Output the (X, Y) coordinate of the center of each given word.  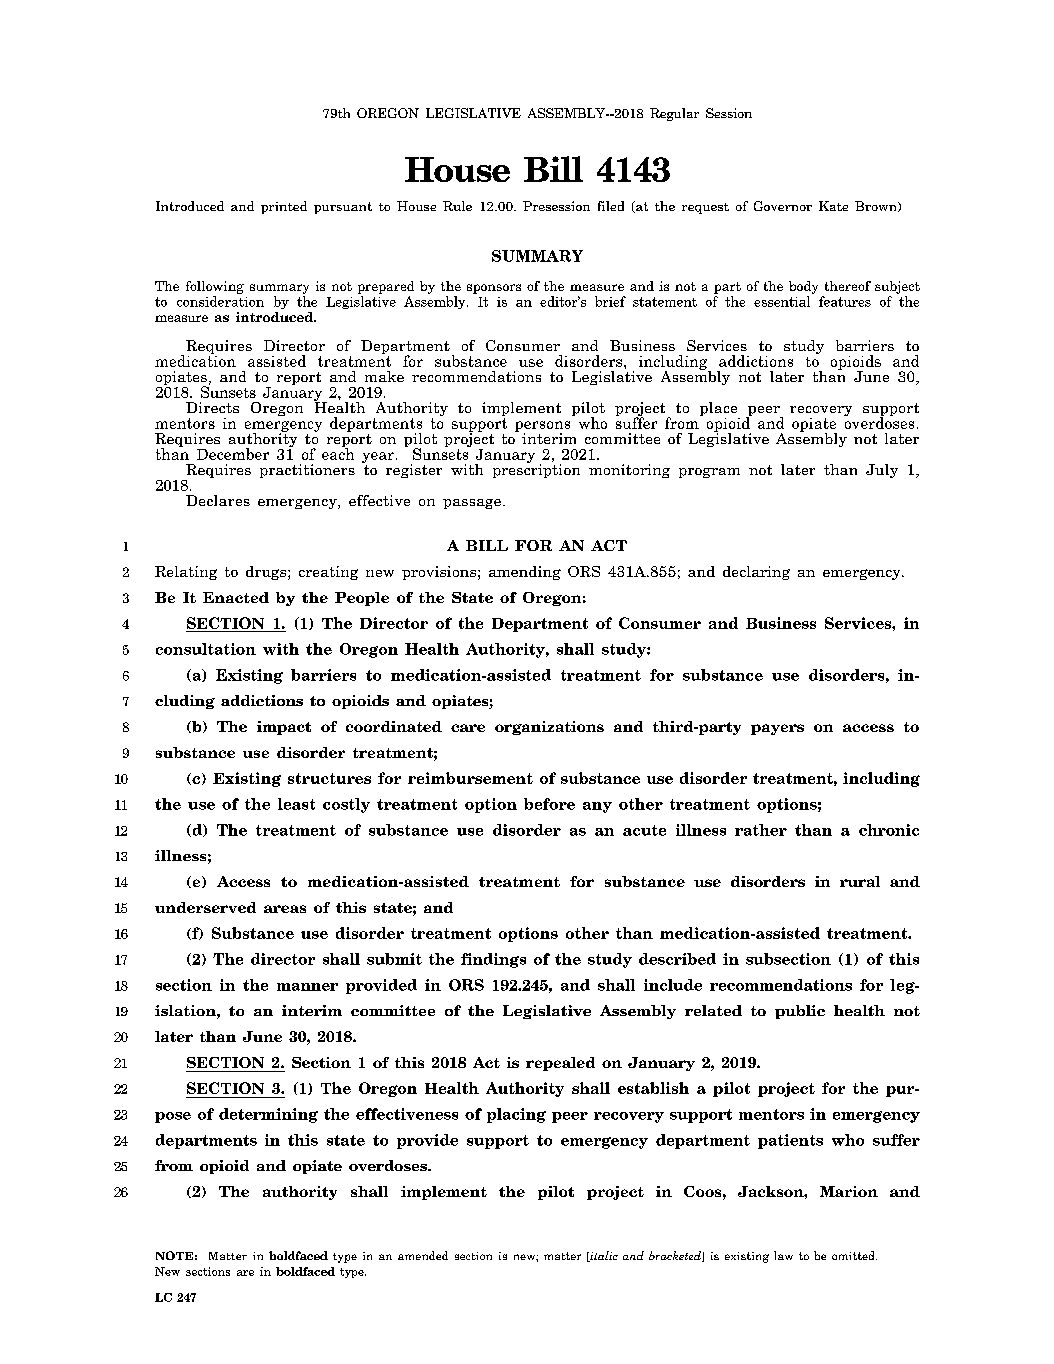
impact (284, 728)
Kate (833, 206)
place (720, 410)
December (233, 454)
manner (307, 987)
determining (268, 1115)
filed (611, 206)
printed (284, 207)
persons (542, 427)
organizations (549, 728)
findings (493, 960)
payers (777, 729)
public (800, 1012)
